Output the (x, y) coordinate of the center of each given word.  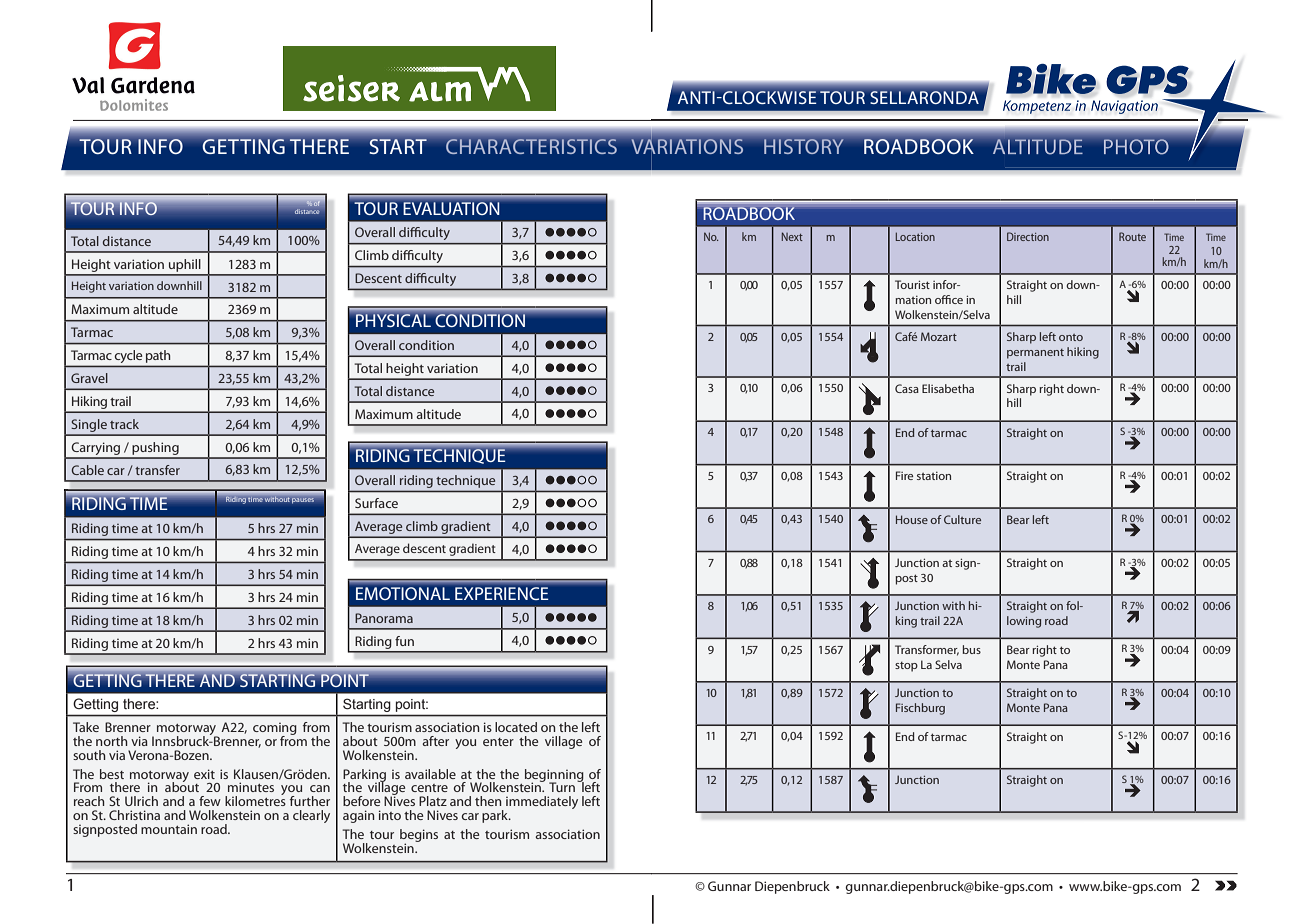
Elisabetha (948, 388)
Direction (1028, 236)
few (210, 801)
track (124, 424)
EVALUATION (451, 208)
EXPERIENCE (501, 593)
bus (971, 649)
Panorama (384, 618)
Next (792, 236)
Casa (907, 388)
